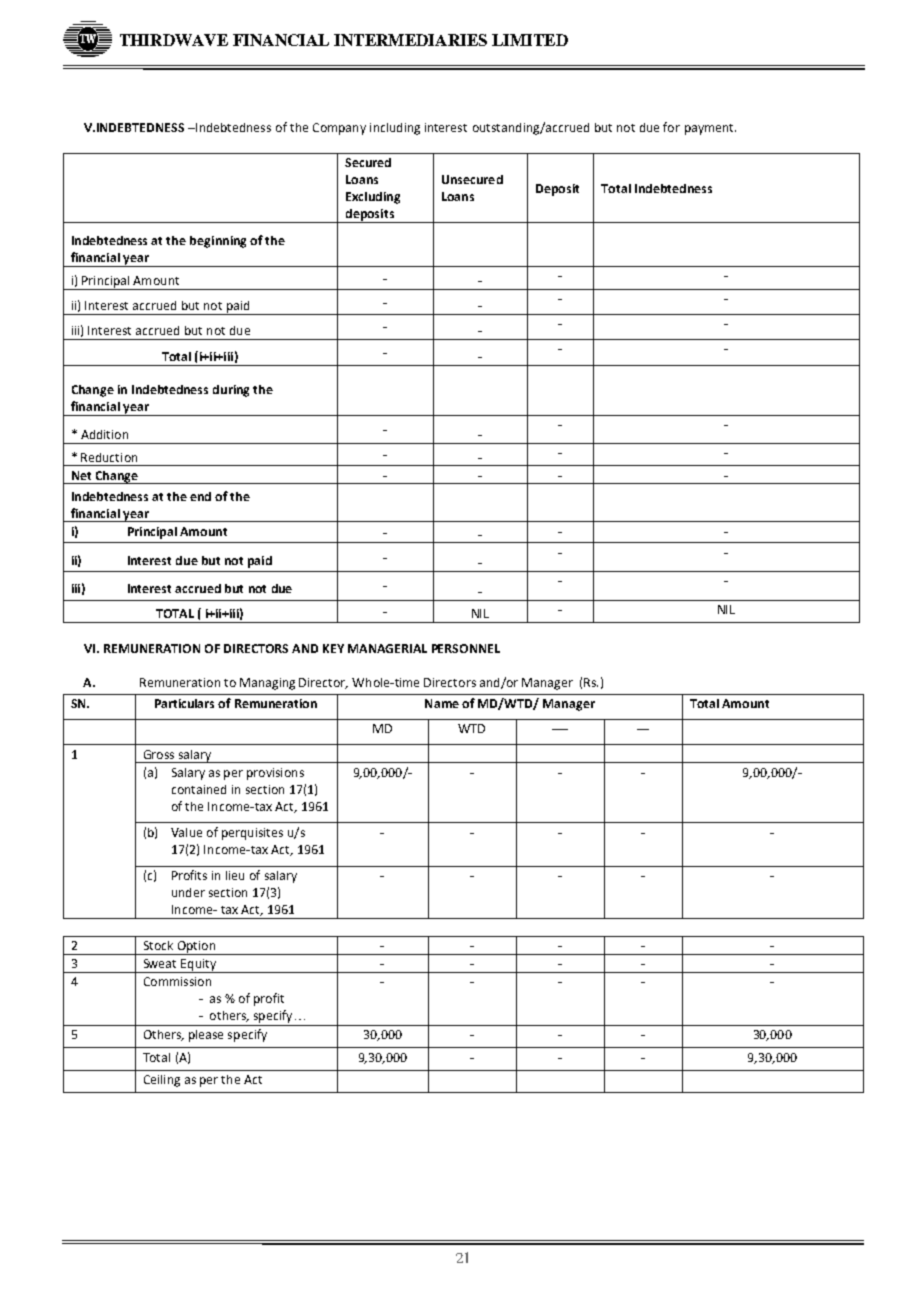 This page has width=924, height=1309. Describe the element at coordinates (275, 774) in the page. I see `provisions` at that location.
